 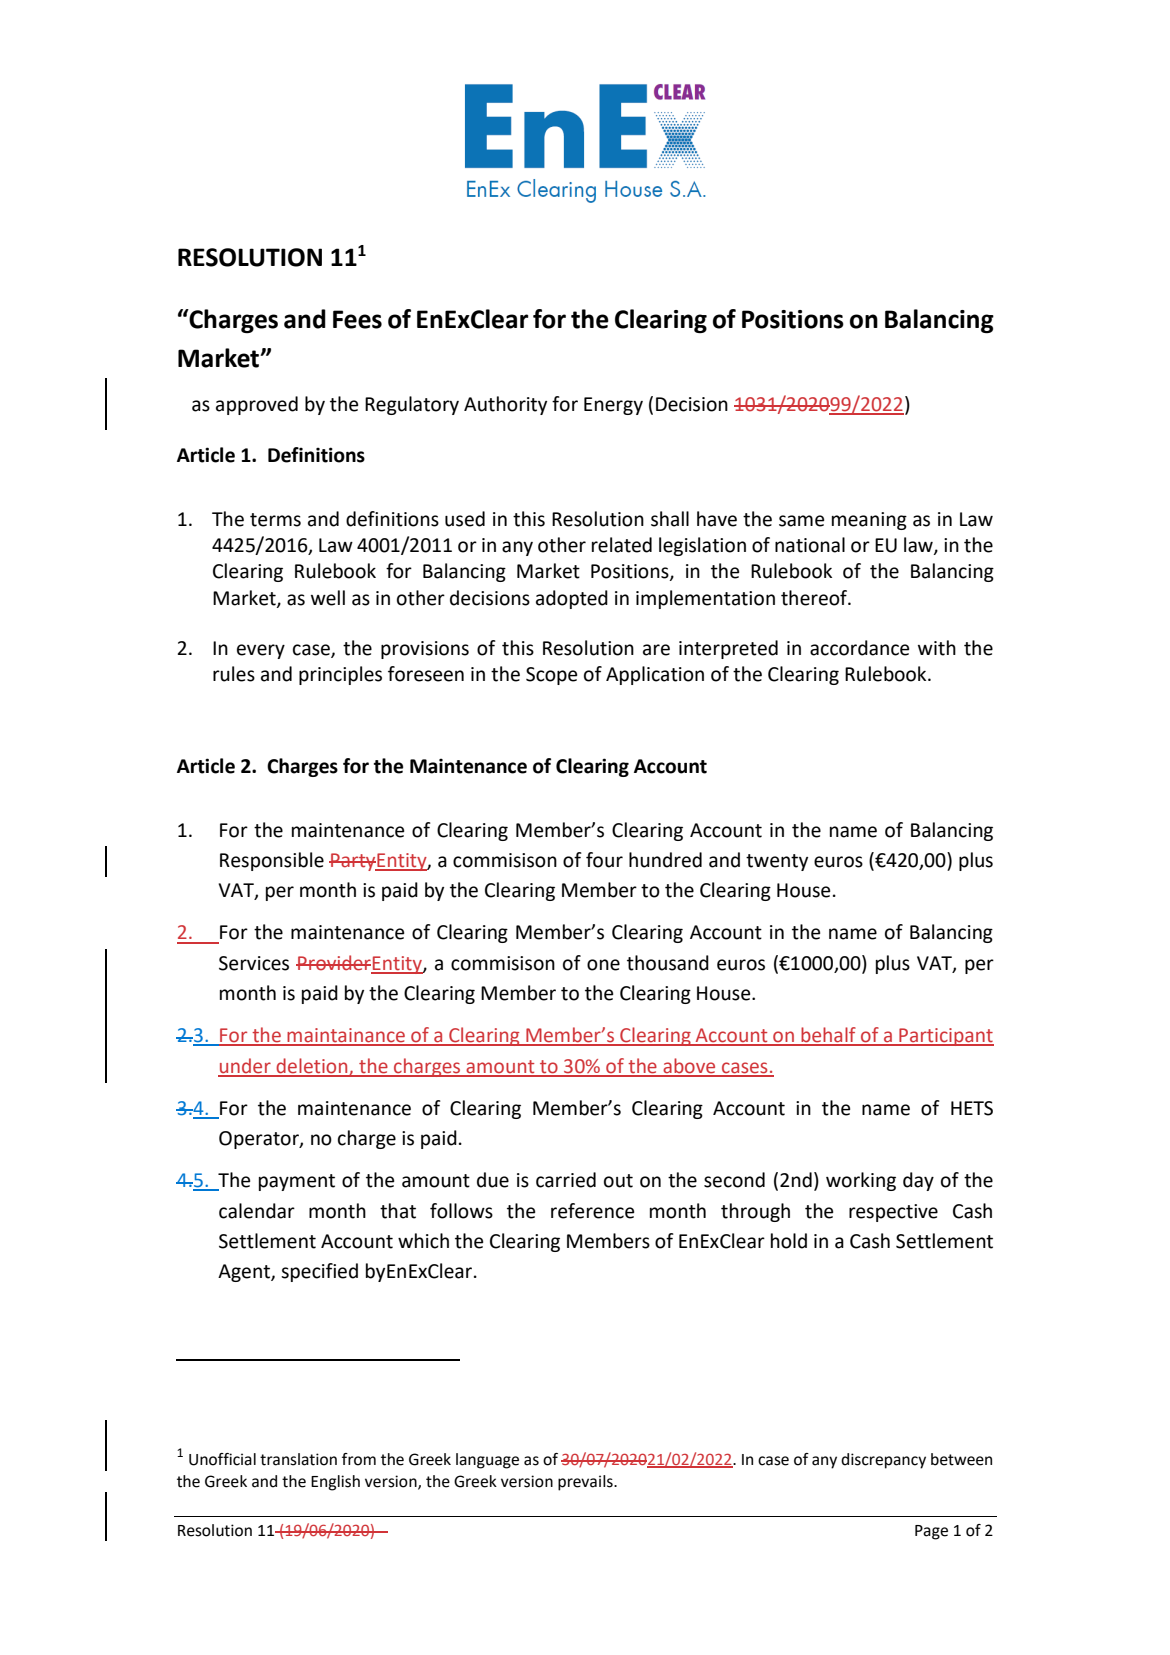 What do you see at coordinates (869, 521) in the screenshot?
I see `meaning` at bounding box center [869, 521].
